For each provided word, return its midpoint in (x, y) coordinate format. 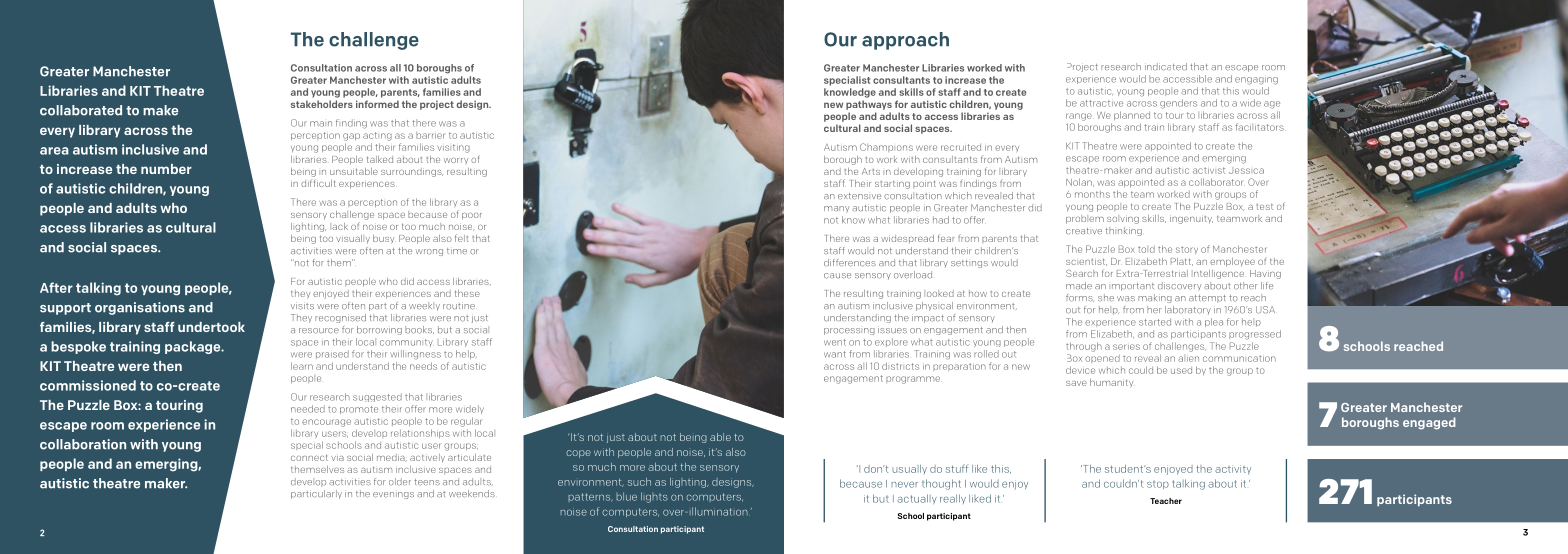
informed (377, 104)
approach (905, 41)
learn (302, 366)
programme (914, 380)
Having (1265, 274)
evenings (393, 495)
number (166, 169)
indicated (1166, 67)
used (1181, 370)
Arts (871, 171)
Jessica (1246, 171)
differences (850, 263)
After (56, 287)
